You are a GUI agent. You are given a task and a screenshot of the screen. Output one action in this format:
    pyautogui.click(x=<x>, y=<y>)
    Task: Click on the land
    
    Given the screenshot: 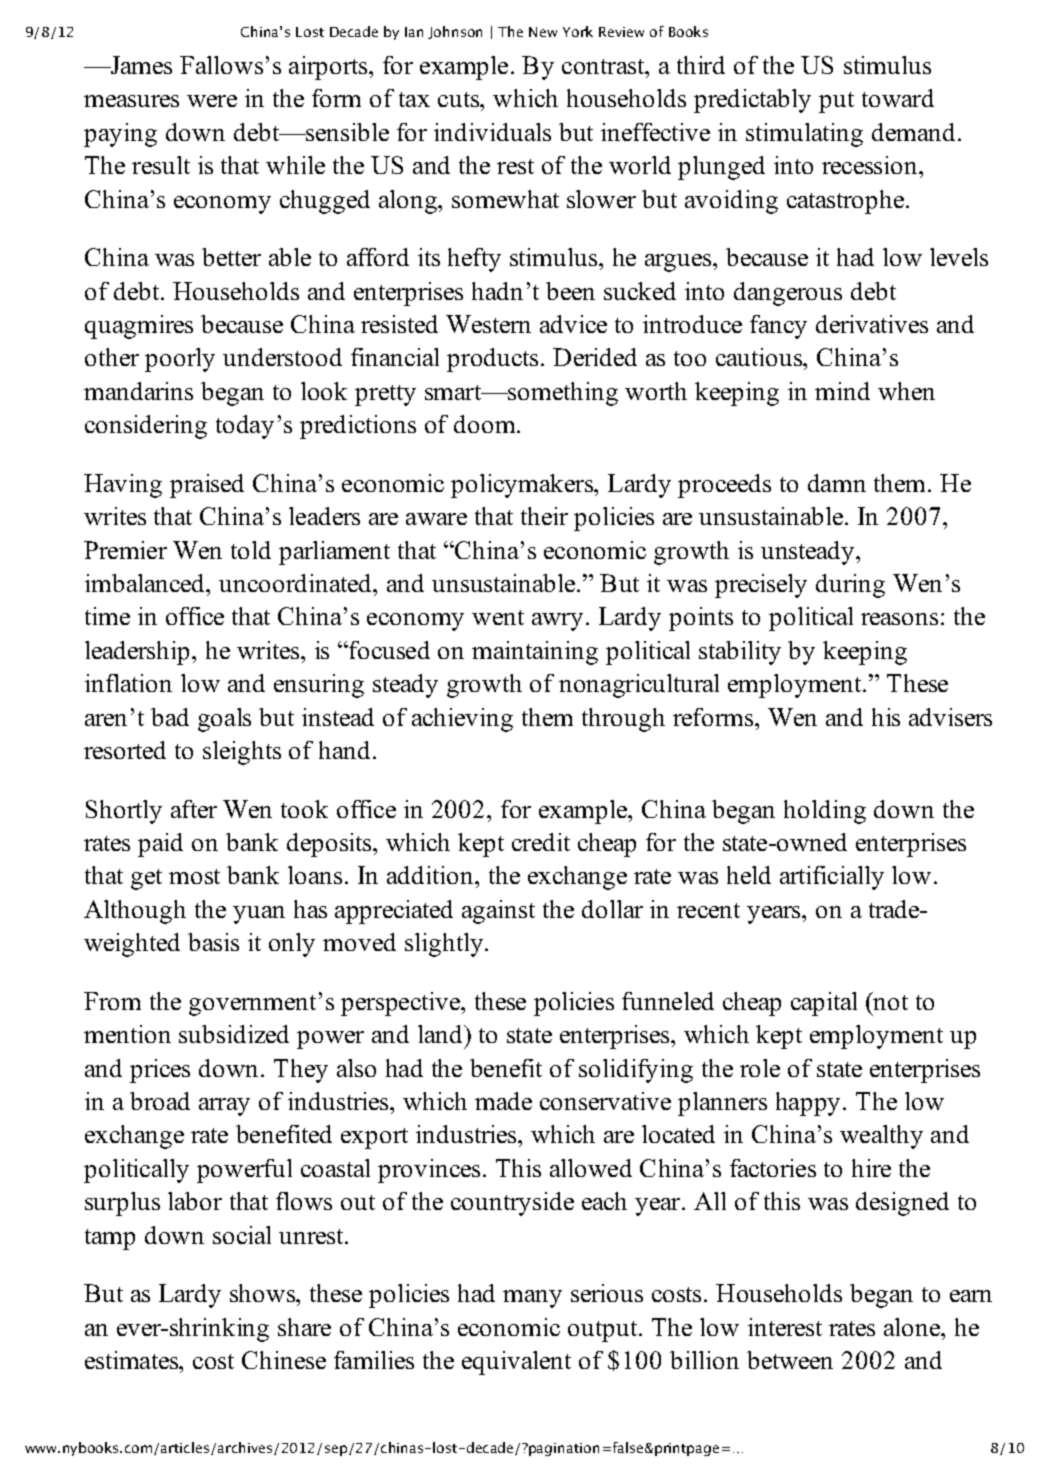 What is the action you would take?
    pyautogui.click(x=441, y=1034)
